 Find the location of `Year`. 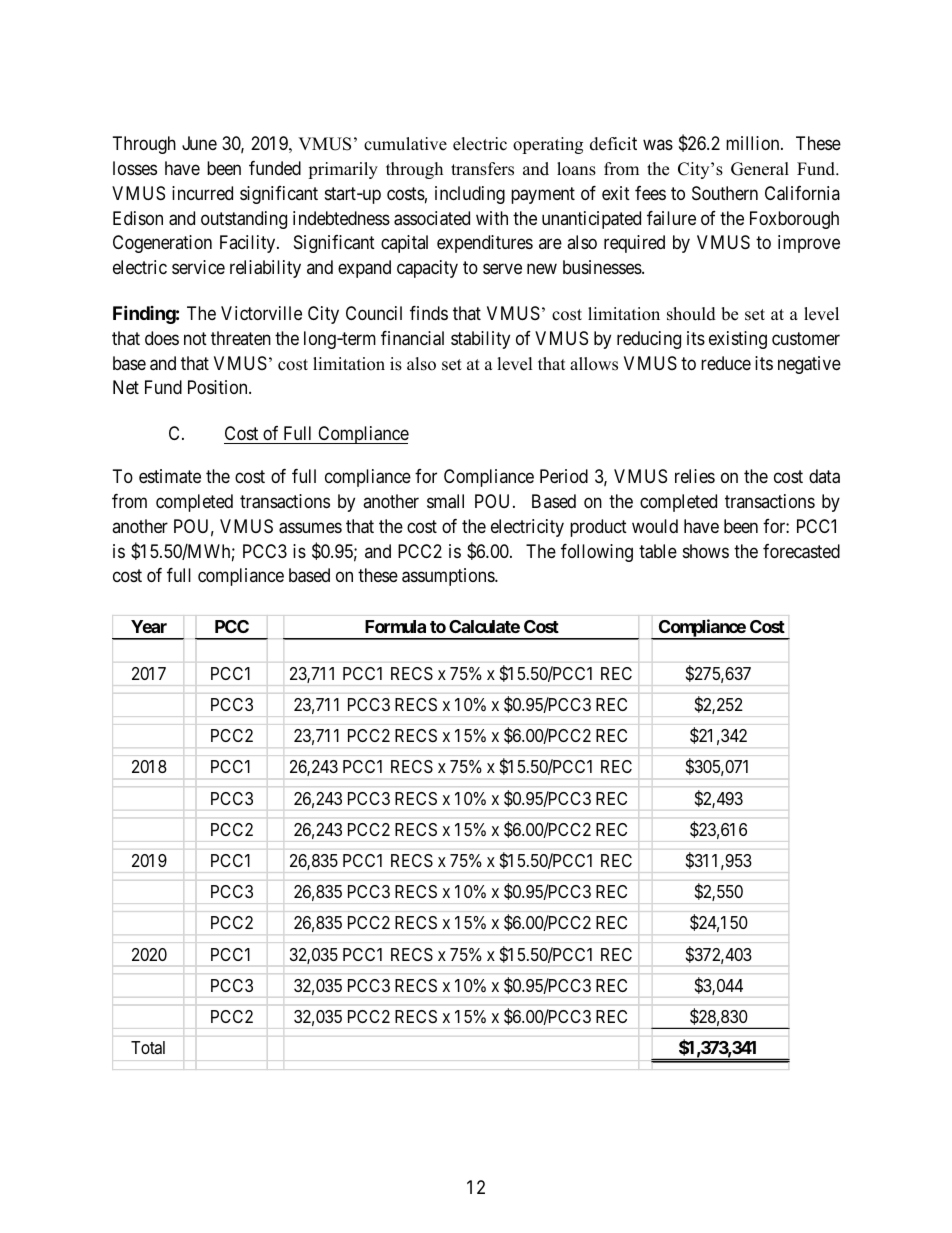

Year is located at coordinates (149, 626).
